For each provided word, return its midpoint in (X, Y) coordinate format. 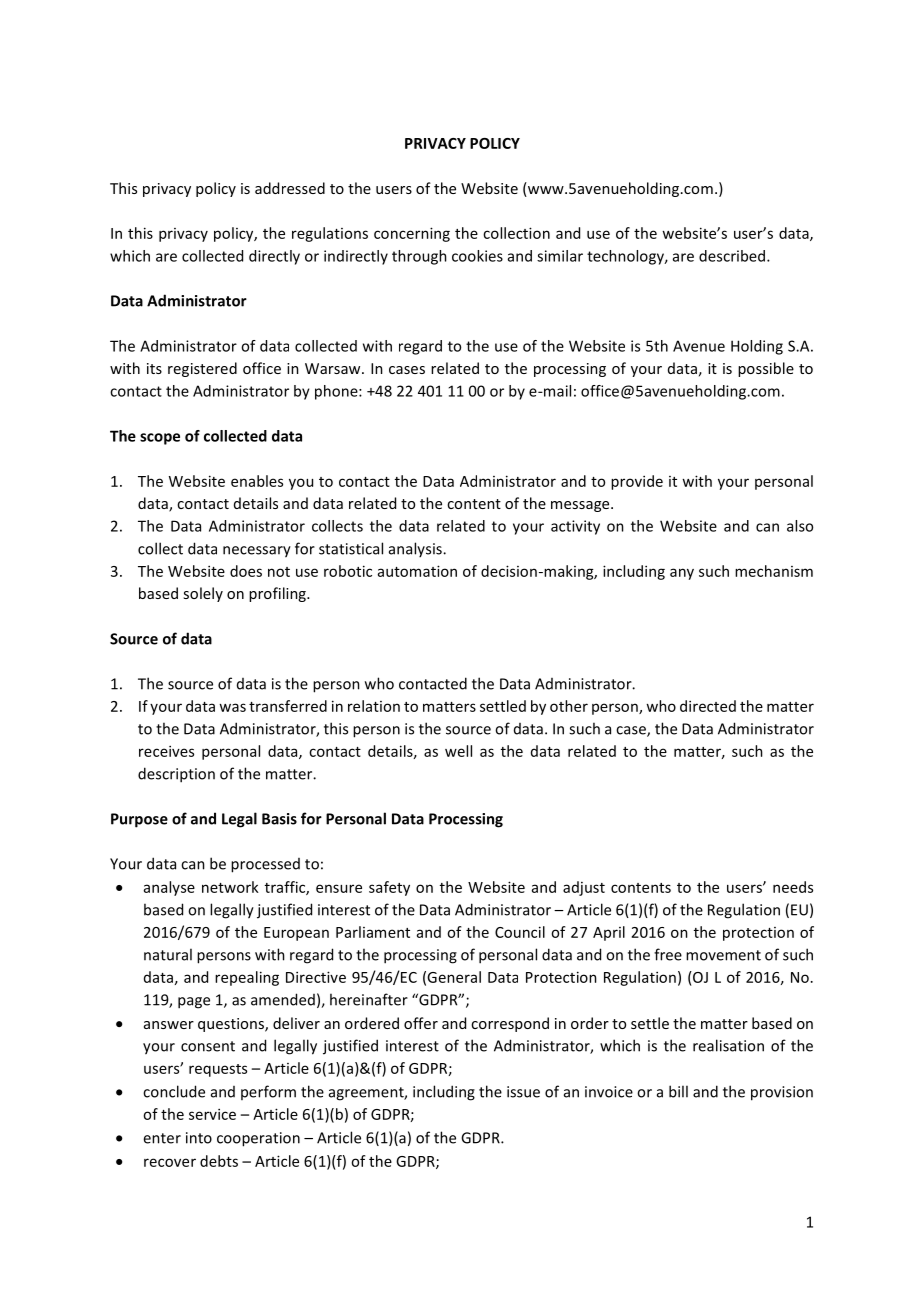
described (733, 256)
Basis (279, 819)
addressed (290, 188)
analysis (416, 549)
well (458, 751)
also (800, 526)
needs (793, 887)
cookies (477, 256)
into (199, 1138)
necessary (257, 552)
